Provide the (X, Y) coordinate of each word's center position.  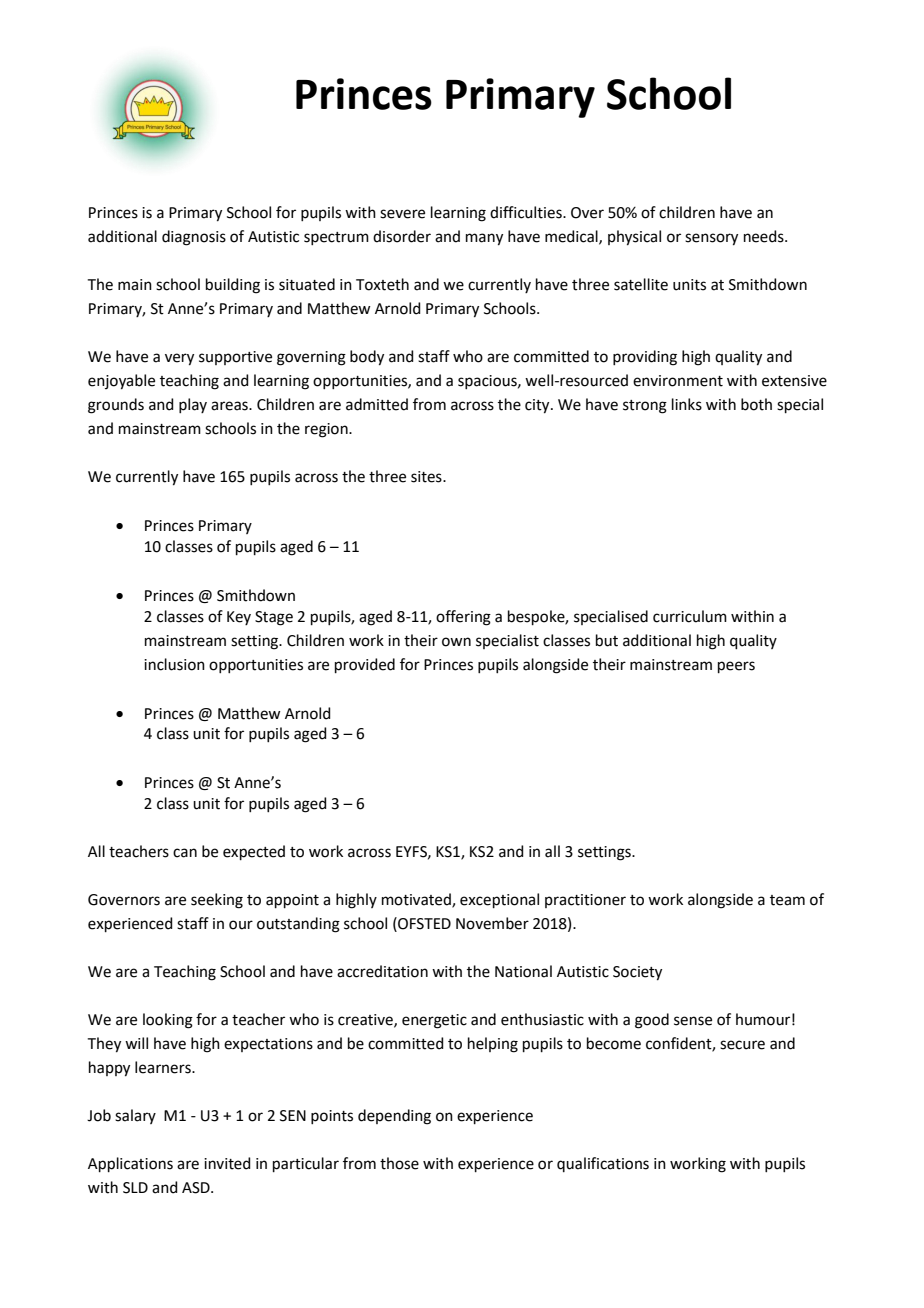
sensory (711, 239)
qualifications (603, 1164)
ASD (197, 1188)
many (484, 239)
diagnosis (194, 238)
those (399, 1163)
